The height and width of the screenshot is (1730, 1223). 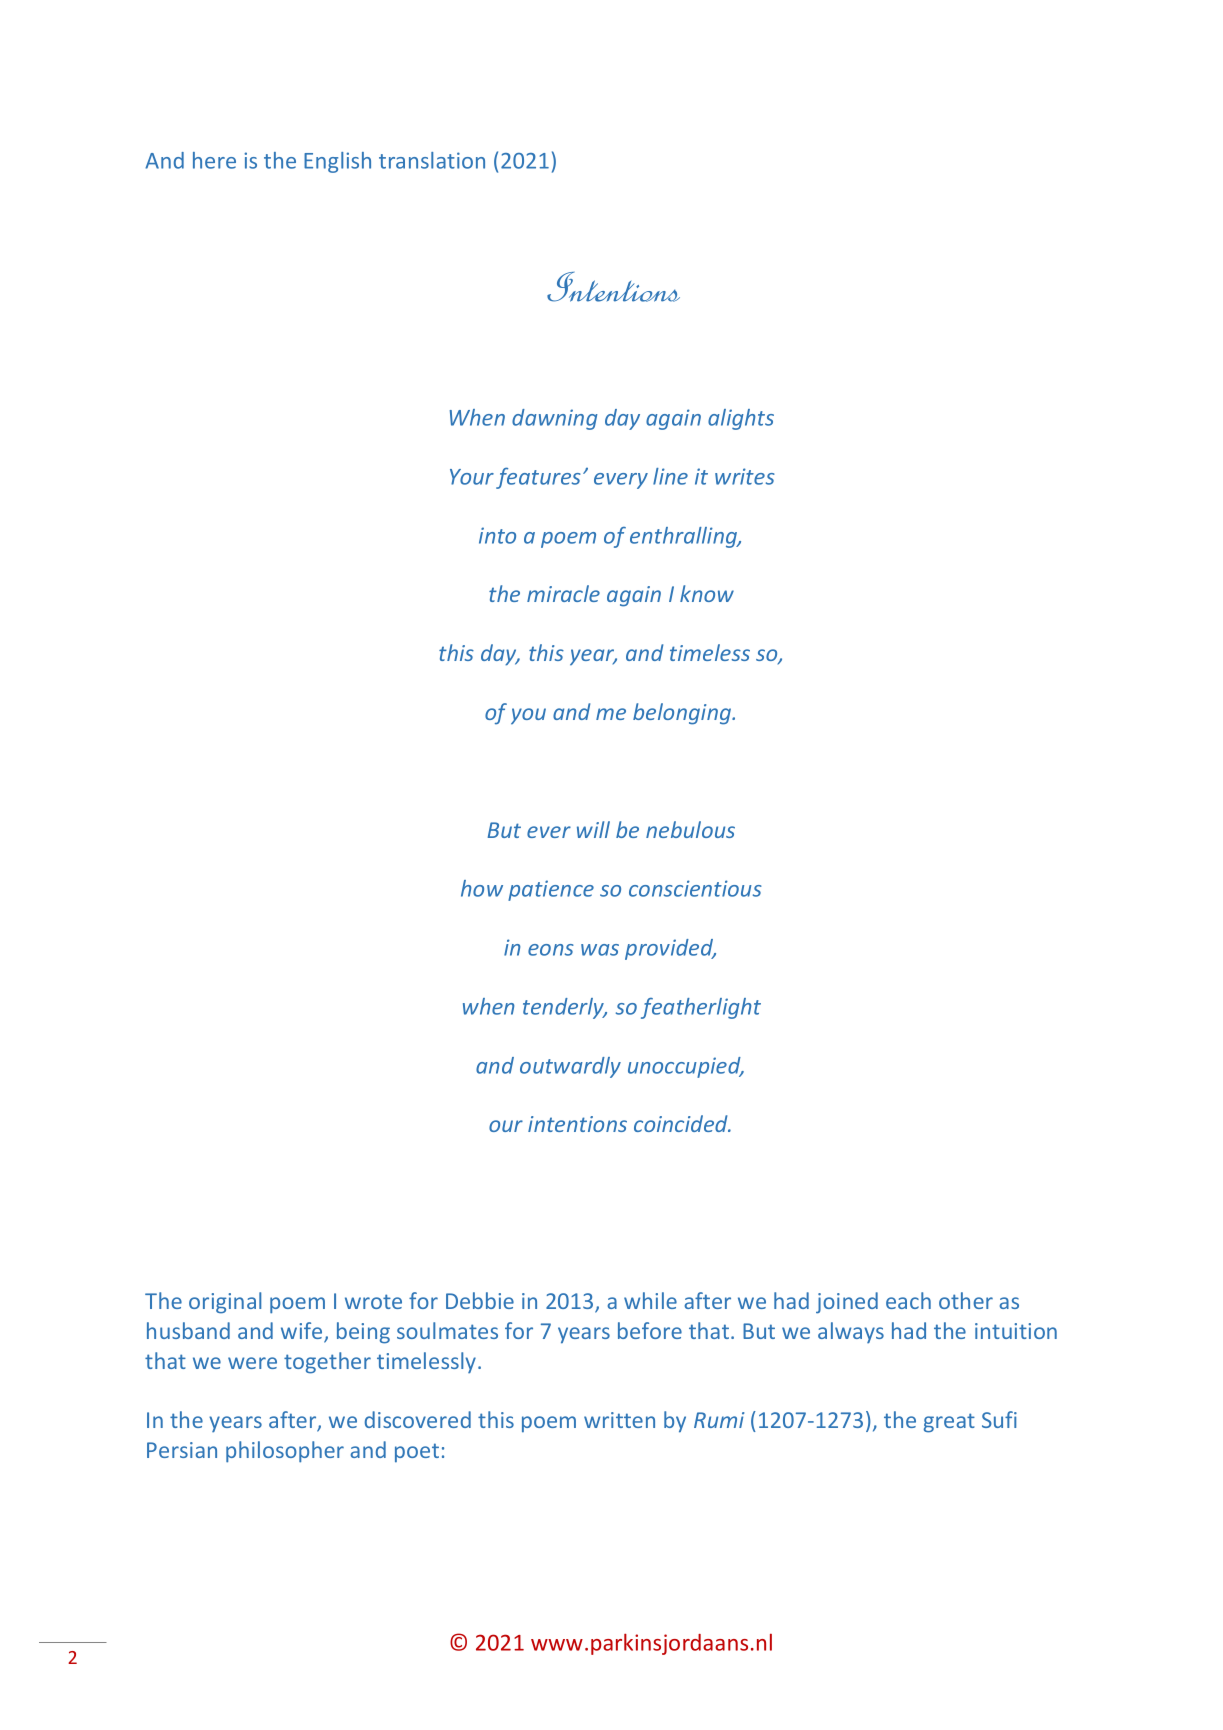 I want to click on will, so click(x=593, y=829).
